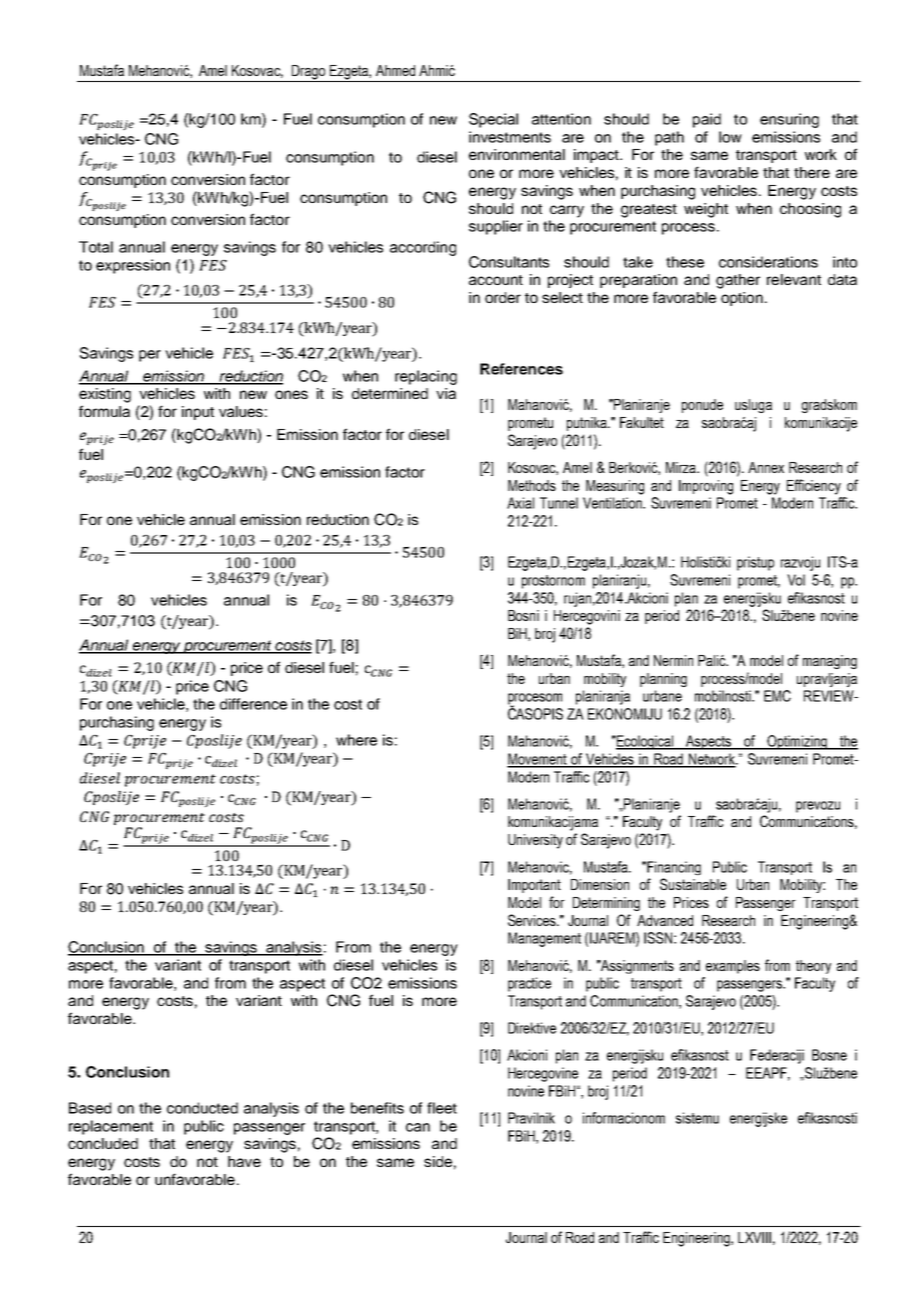  What do you see at coordinates (308, 73) in the screenshot?
I see `Drago` at bounding box center [308, 73].
